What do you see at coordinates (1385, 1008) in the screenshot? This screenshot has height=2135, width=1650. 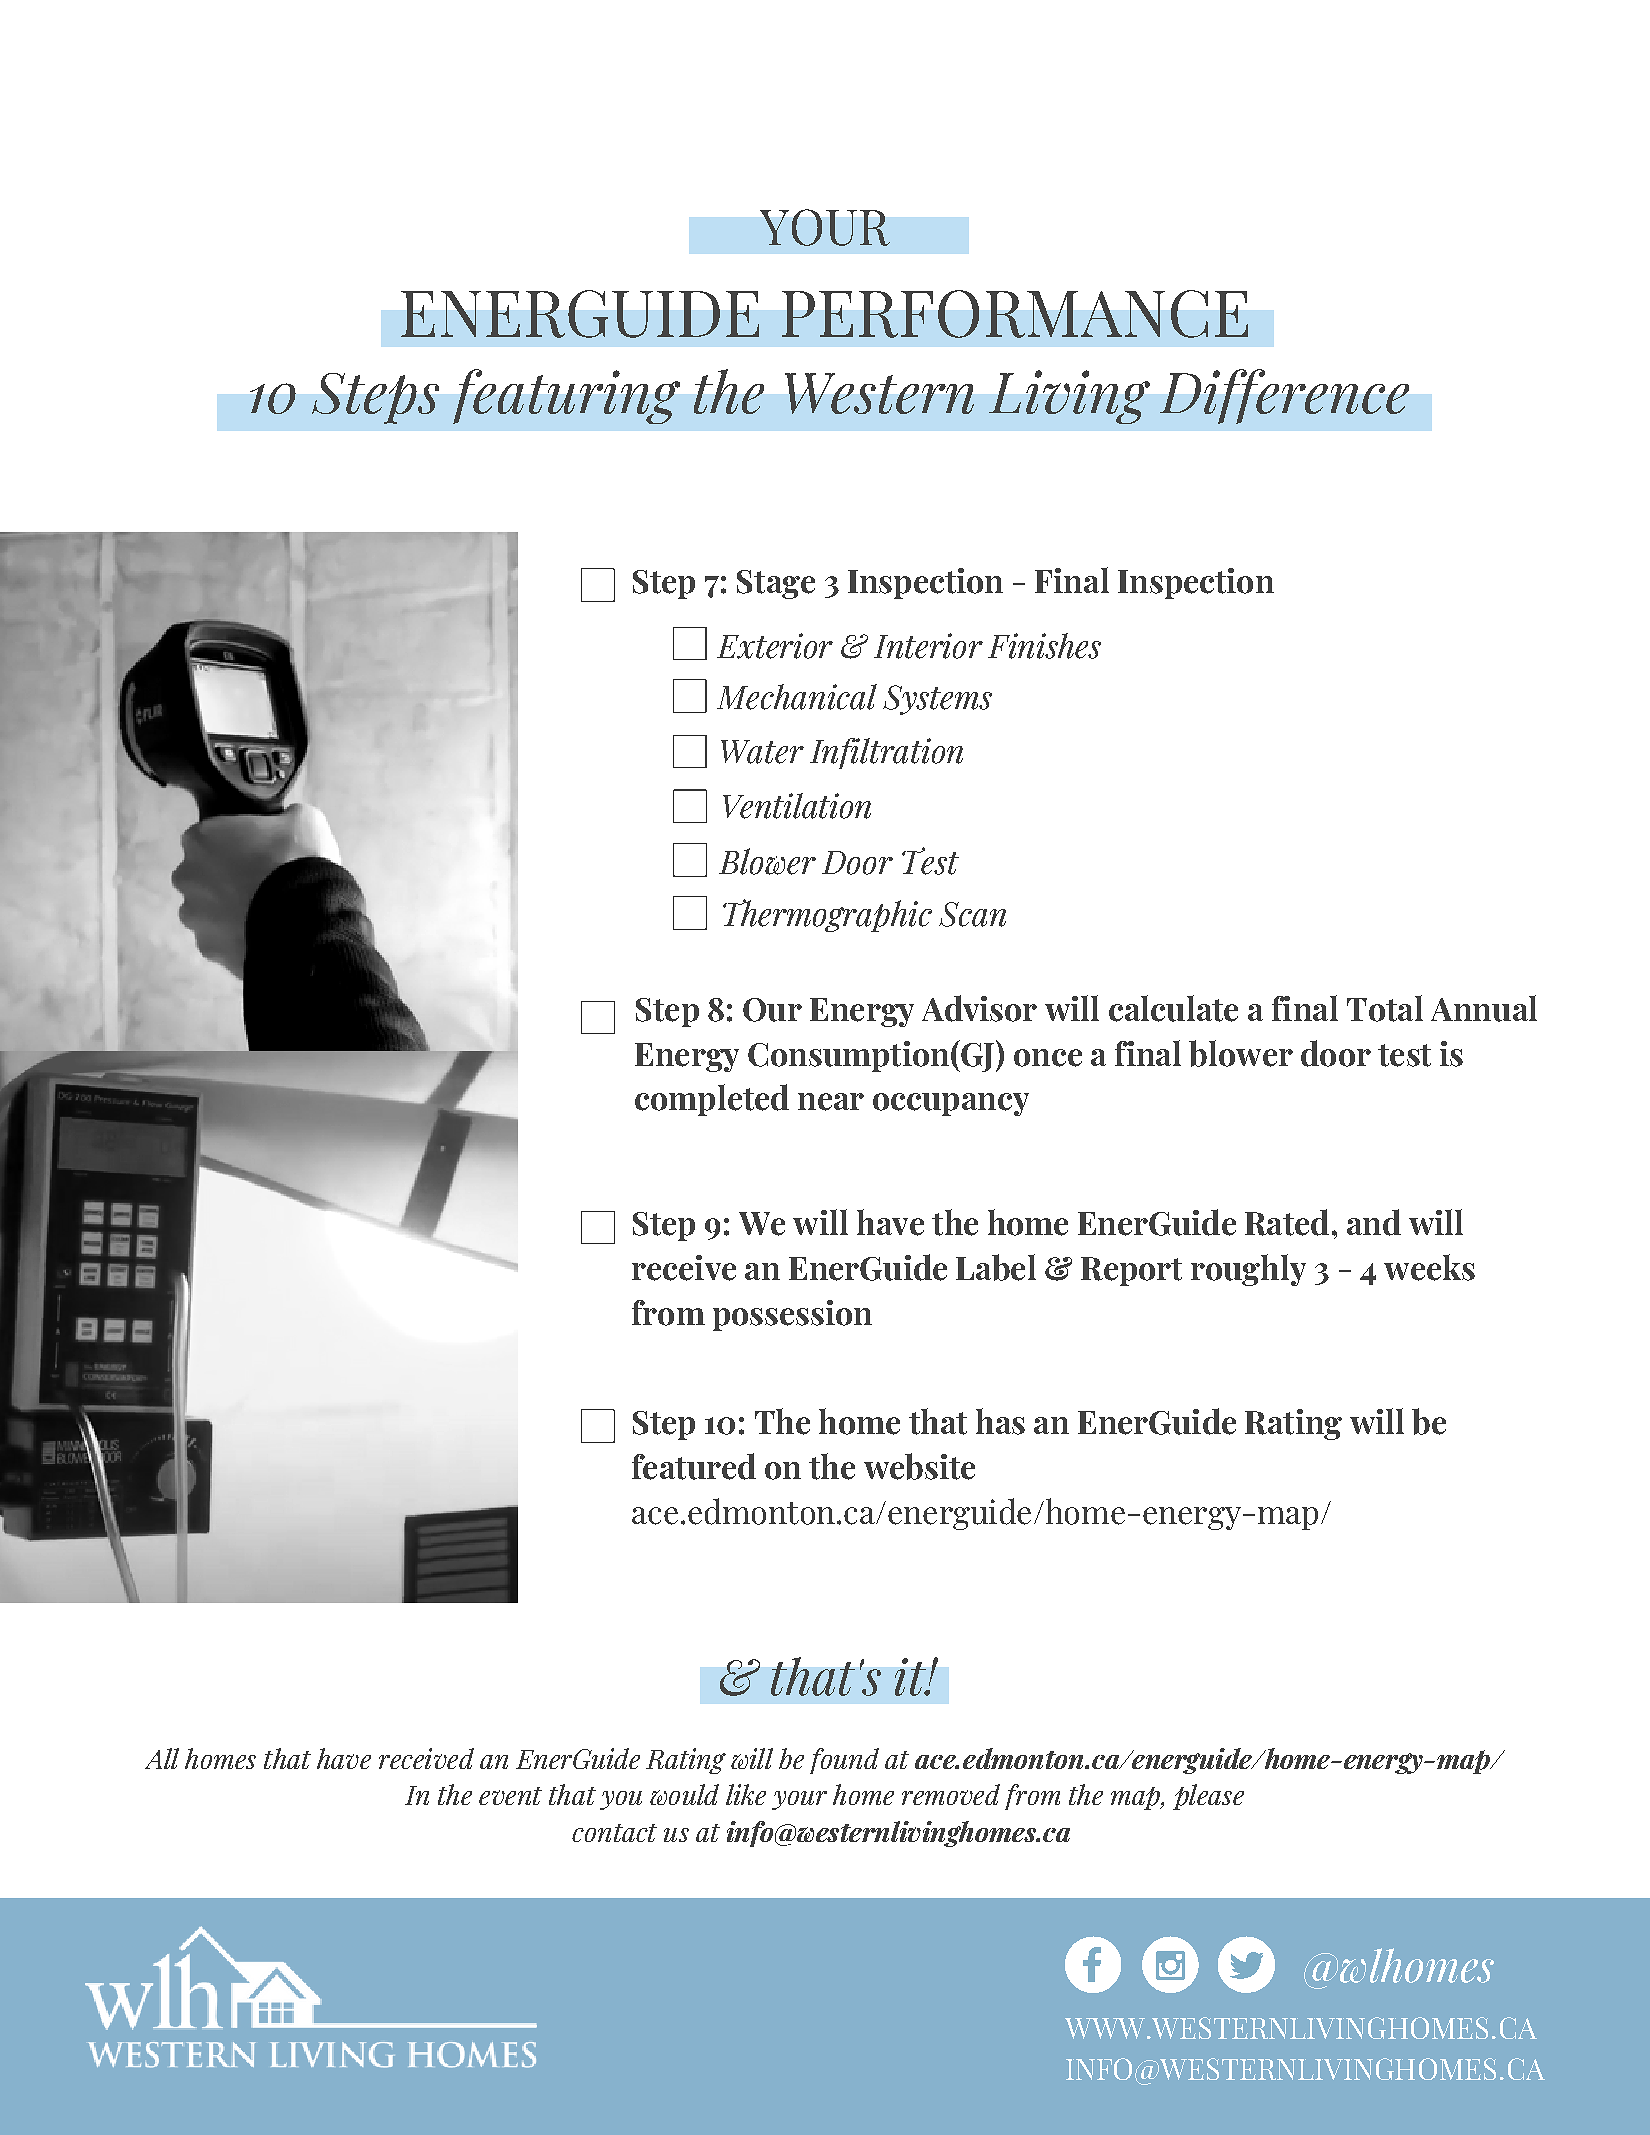 I see `Total` at bounding box center [1385, 1008].
